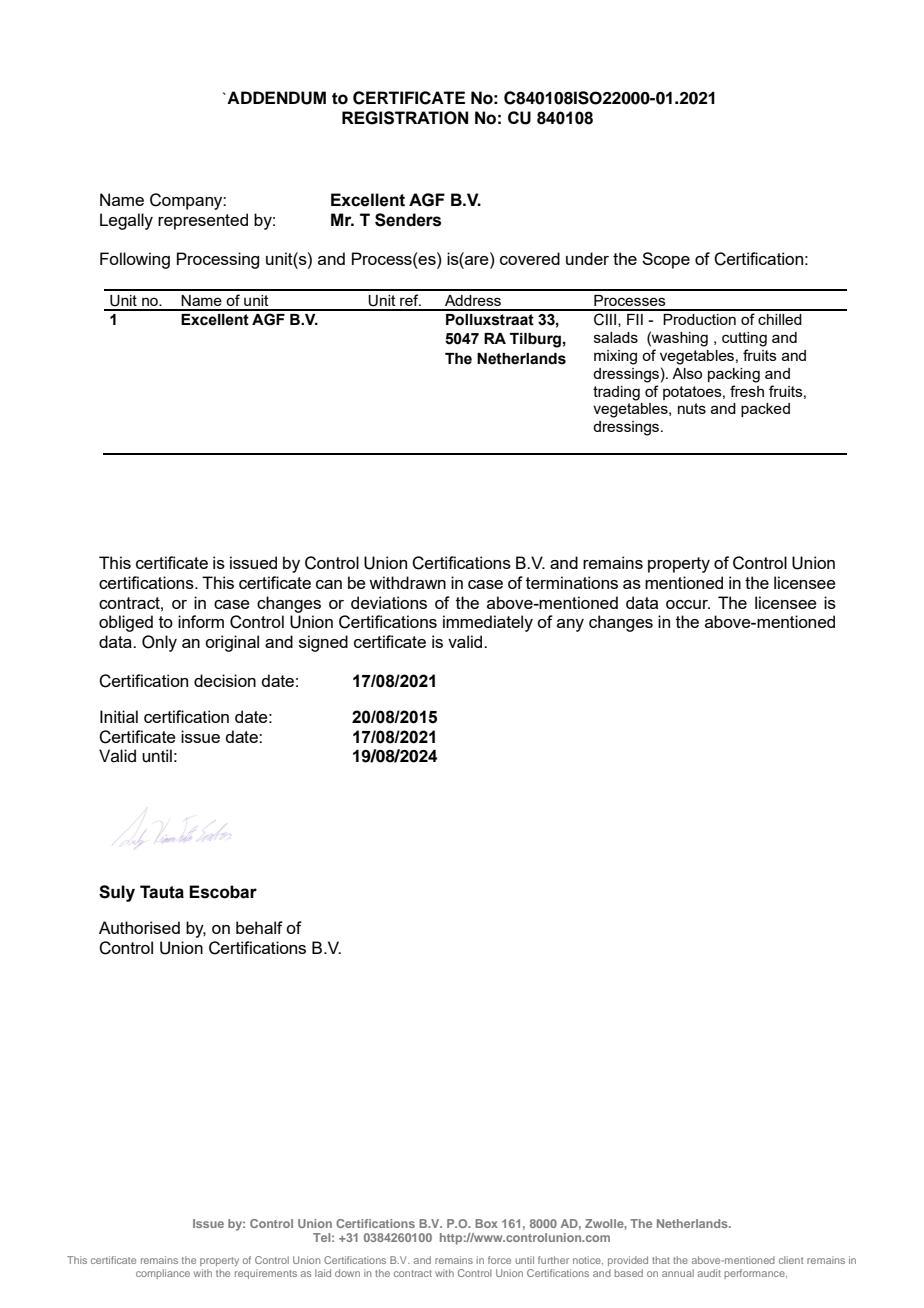 Image resolution: width=924 pixels, height=1308 pixels. Describe the element at coordinates (488, 623) in the screenshot. I see `immediately` at that location.
